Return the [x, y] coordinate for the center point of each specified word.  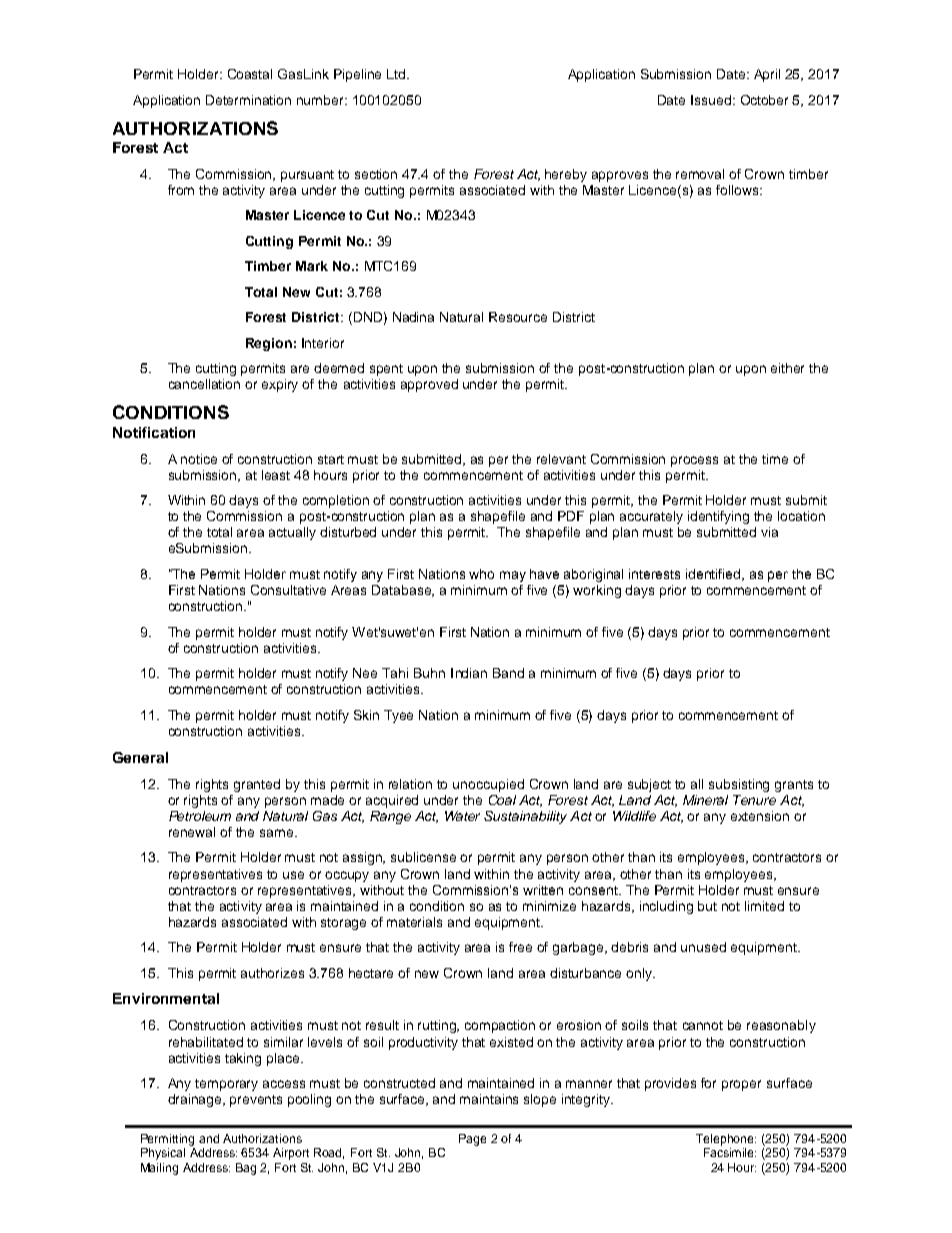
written [543, 890]
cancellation [204, 384]
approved [429, 385]
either [787, 368]
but [707, 906]
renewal [192, 832]
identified [714, 575]
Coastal [250, 74]
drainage [196, 1100]
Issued [712, 100]
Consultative [288, 590]
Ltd [397, 74]
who [481, 574]
